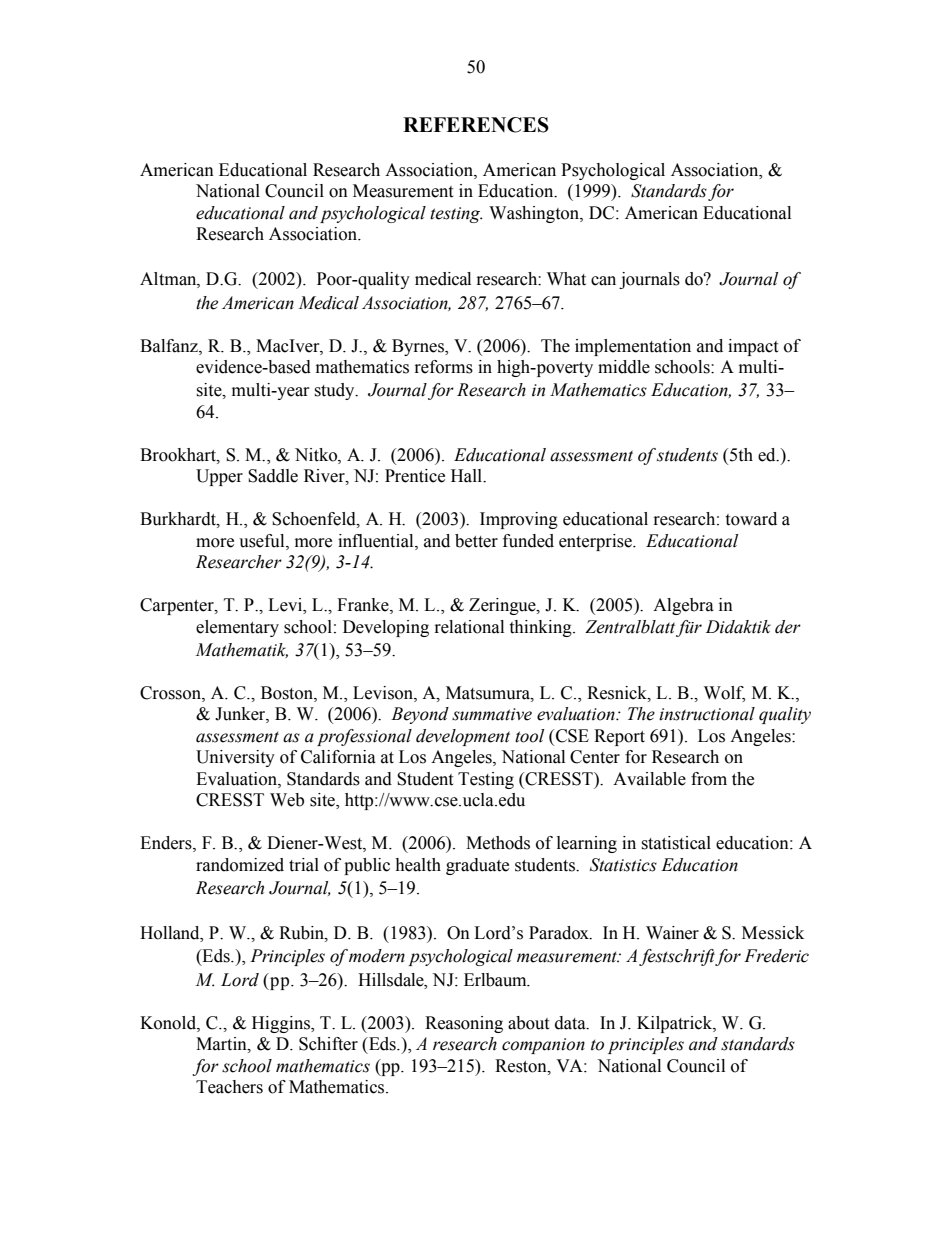 The height and width of the image is (1233, 952). I want to click on randomized, so click(240, 865).
